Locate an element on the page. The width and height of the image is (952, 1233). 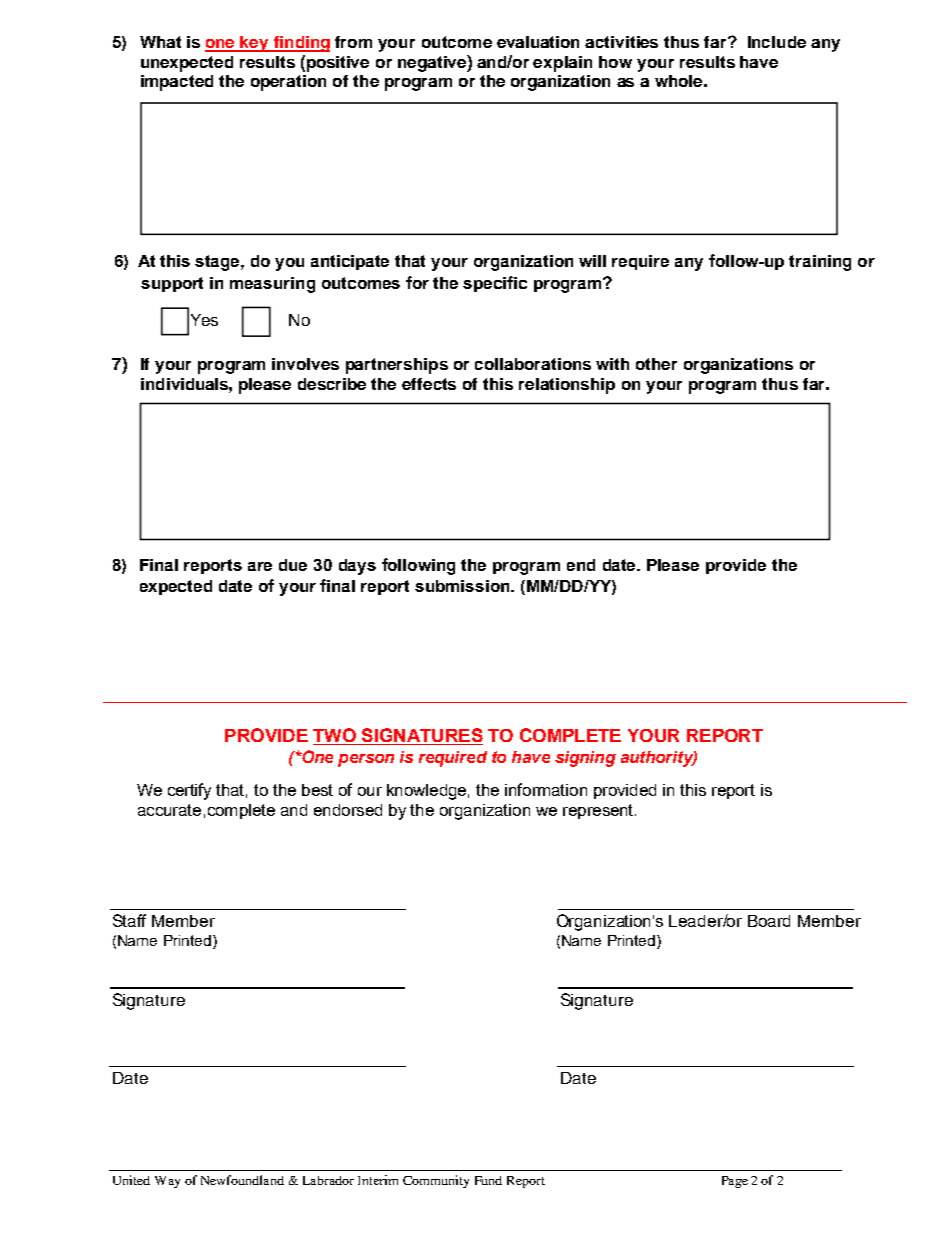
Fund is located at coordinates (488, 1180).
